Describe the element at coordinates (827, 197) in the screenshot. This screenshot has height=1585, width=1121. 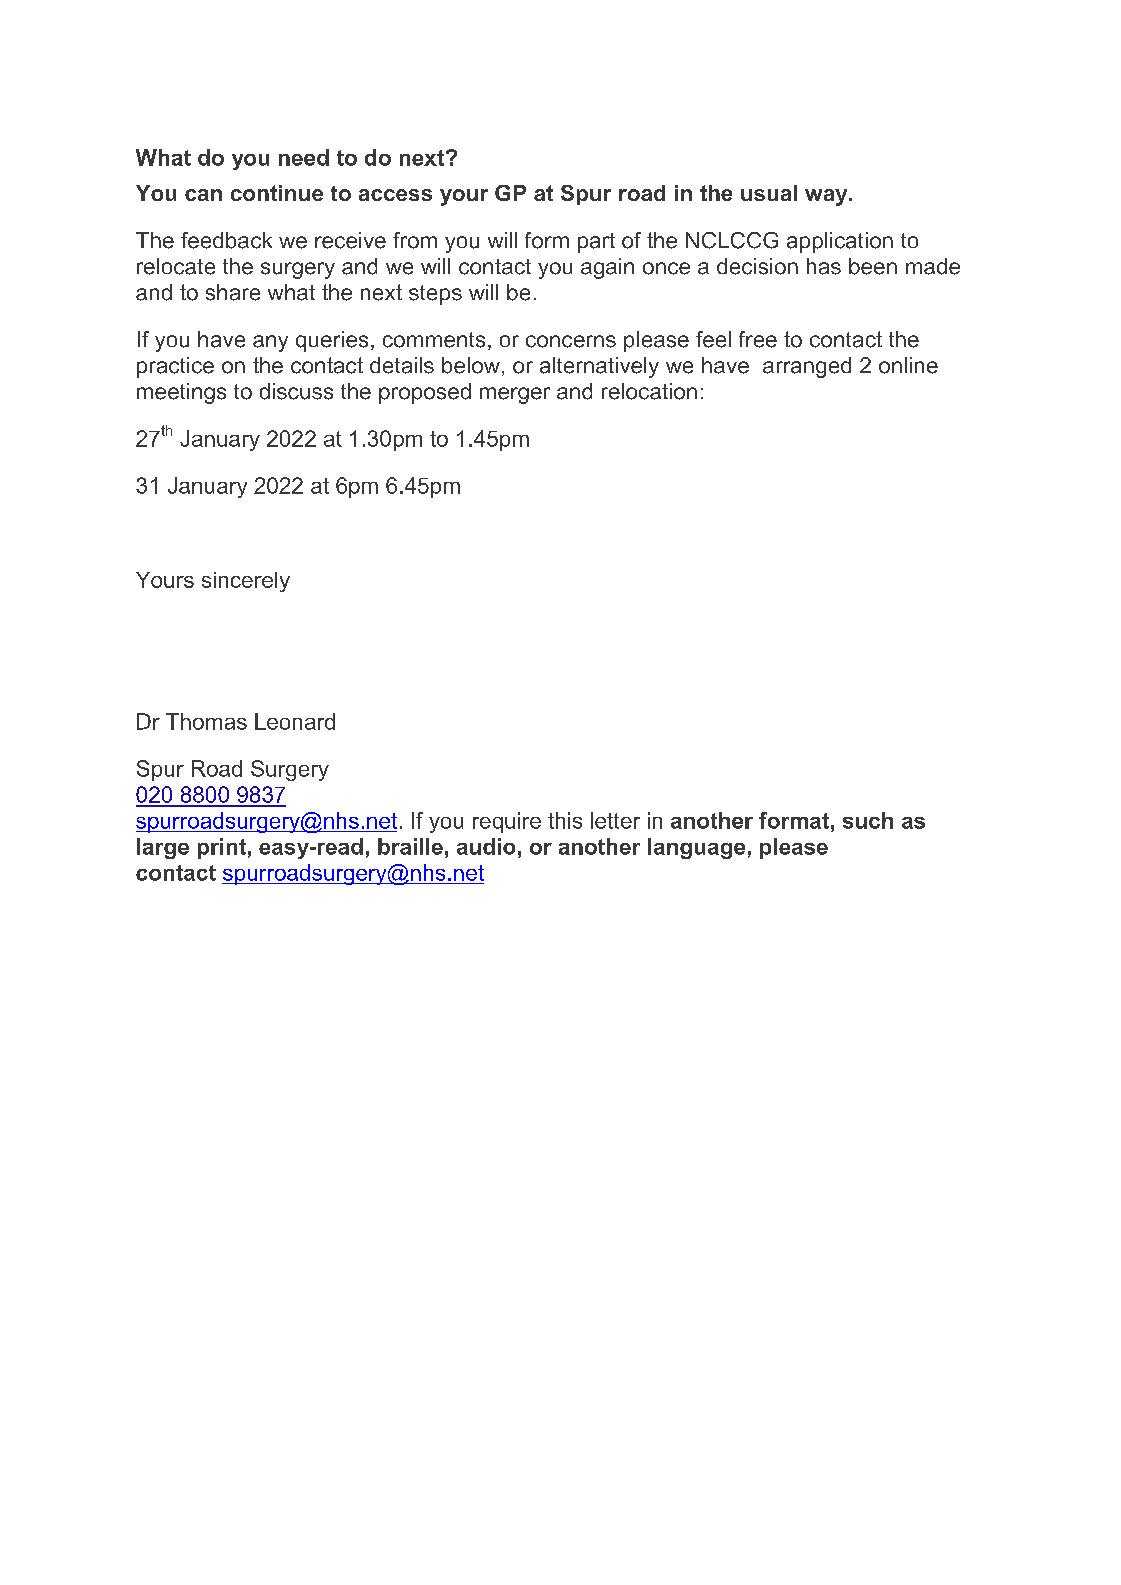
I see `way` at that location.
